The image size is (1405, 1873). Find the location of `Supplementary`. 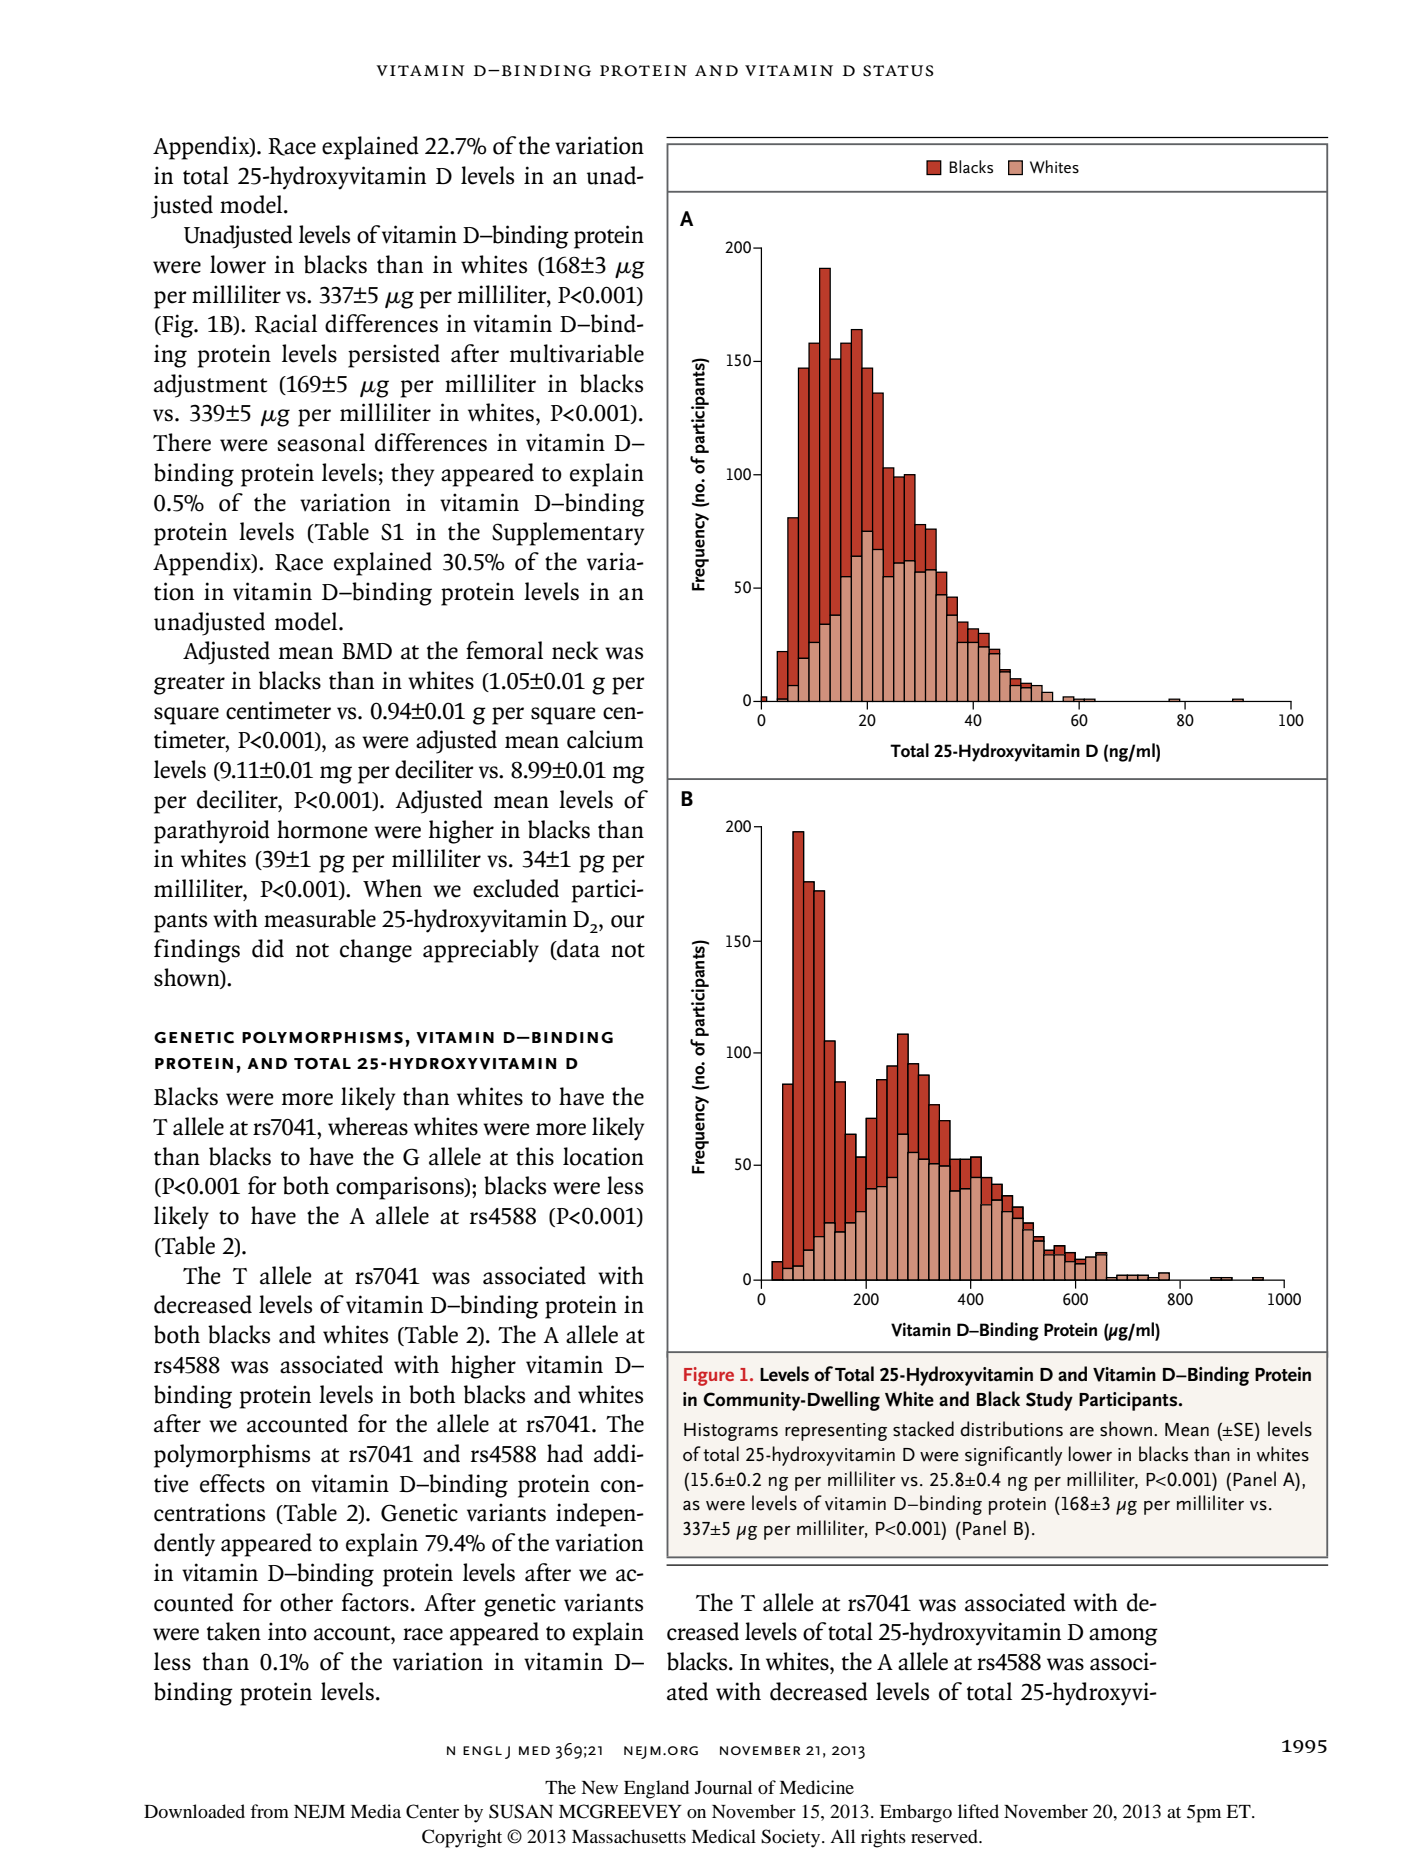

Supplementary is located at coordinates (568, 534).
